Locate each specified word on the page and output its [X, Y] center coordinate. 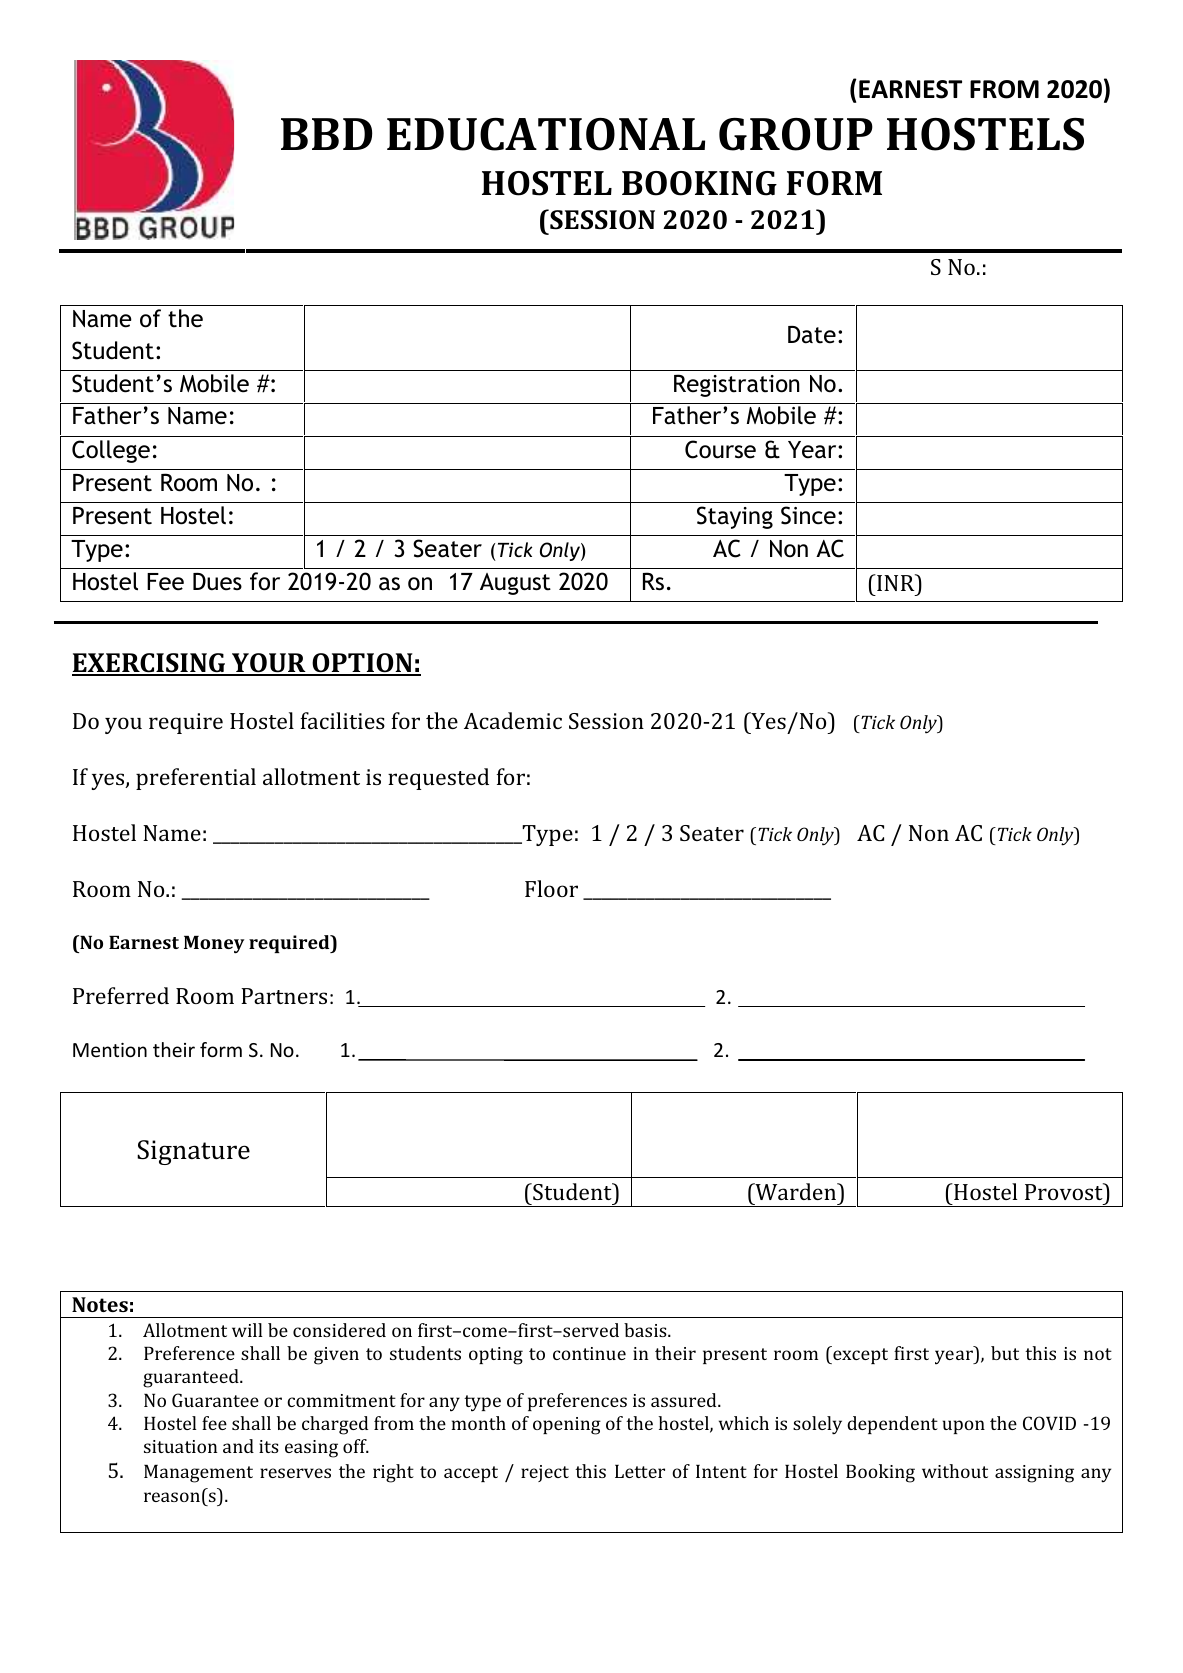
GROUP [796, 134]
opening [567, 1426]
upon [964, 1427]
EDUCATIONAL [546, 134]
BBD [326, 134]
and [238, 1446]
